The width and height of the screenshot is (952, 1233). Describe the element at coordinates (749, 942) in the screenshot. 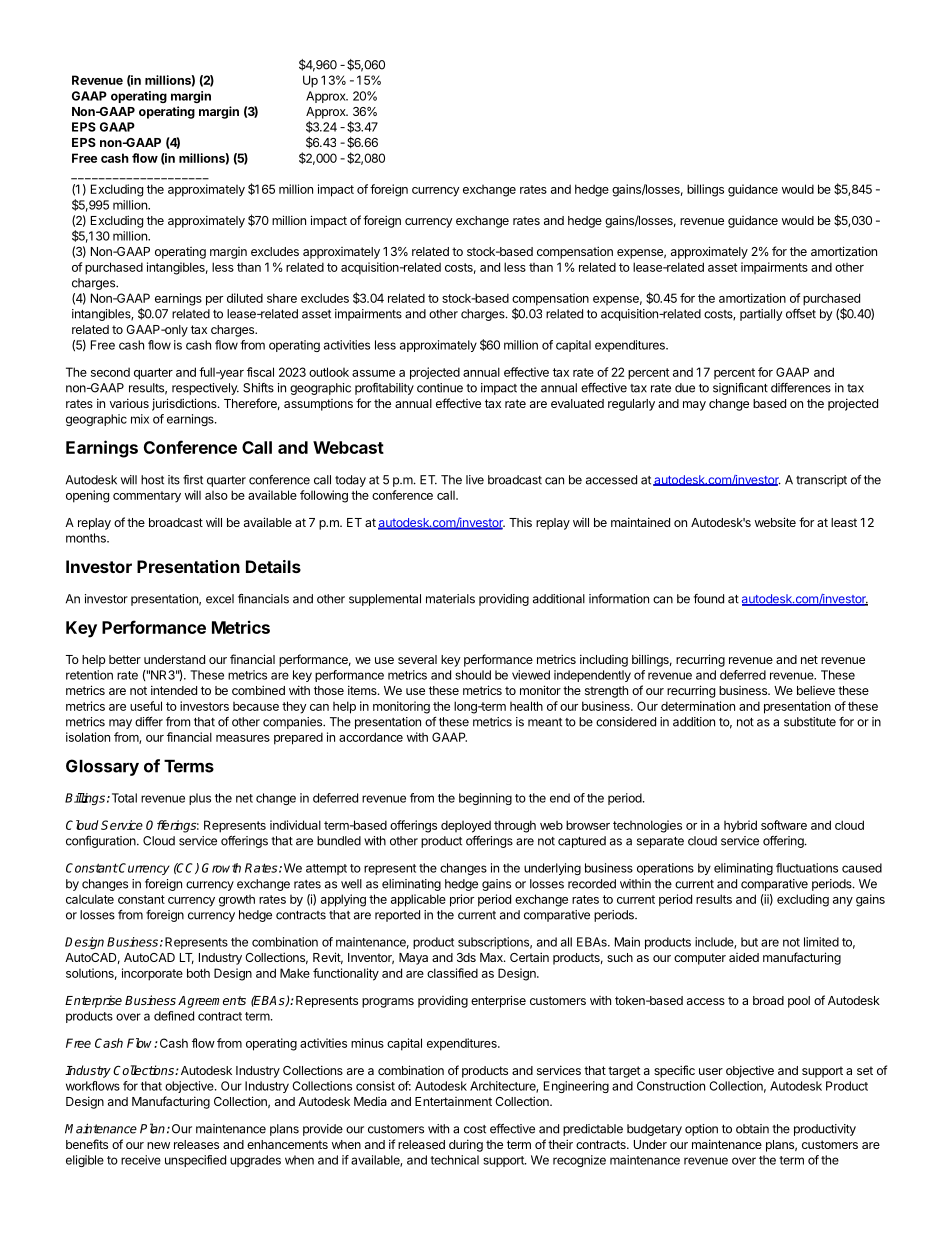

I see `but` at that location.
